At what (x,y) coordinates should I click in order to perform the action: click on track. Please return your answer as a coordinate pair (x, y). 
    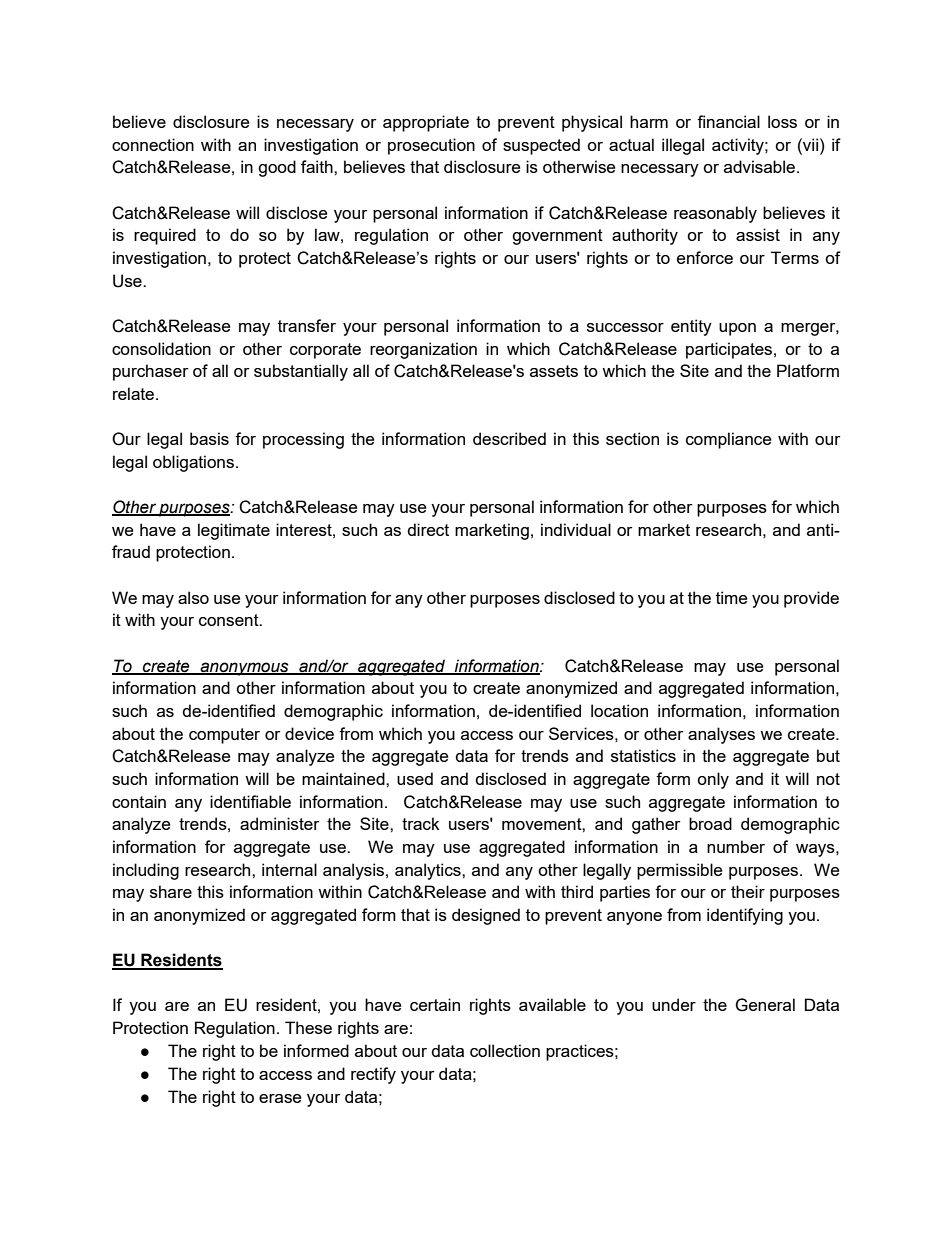
    Looking at the image, I should click on (421, 823).
